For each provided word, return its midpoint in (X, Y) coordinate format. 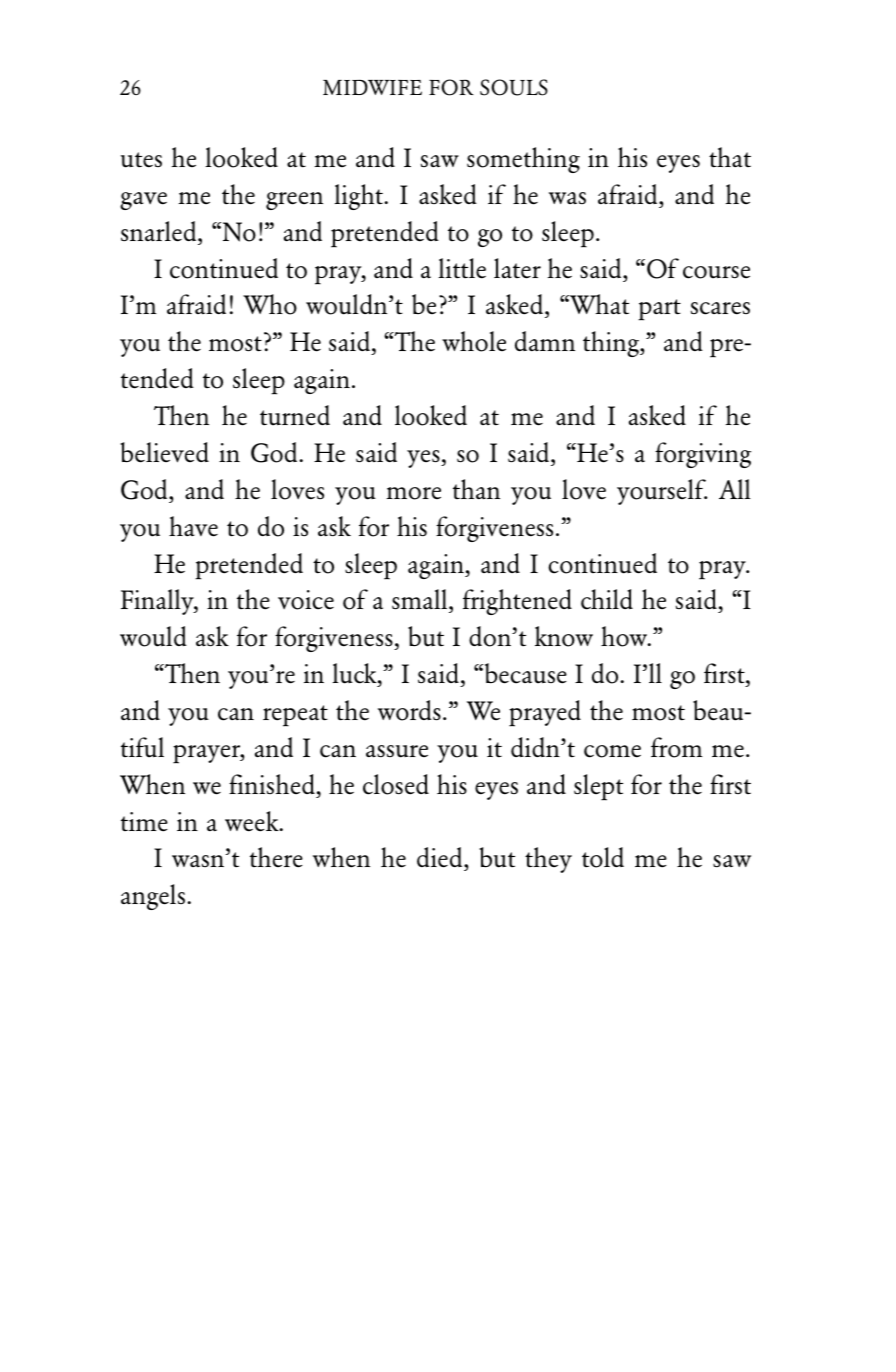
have (193, 526)
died (441, 859)
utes (141, 160)
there (276, 857)
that (730, 157)
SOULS (514, 87)
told (603, 857)
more (413, 493)
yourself (662, 492)
